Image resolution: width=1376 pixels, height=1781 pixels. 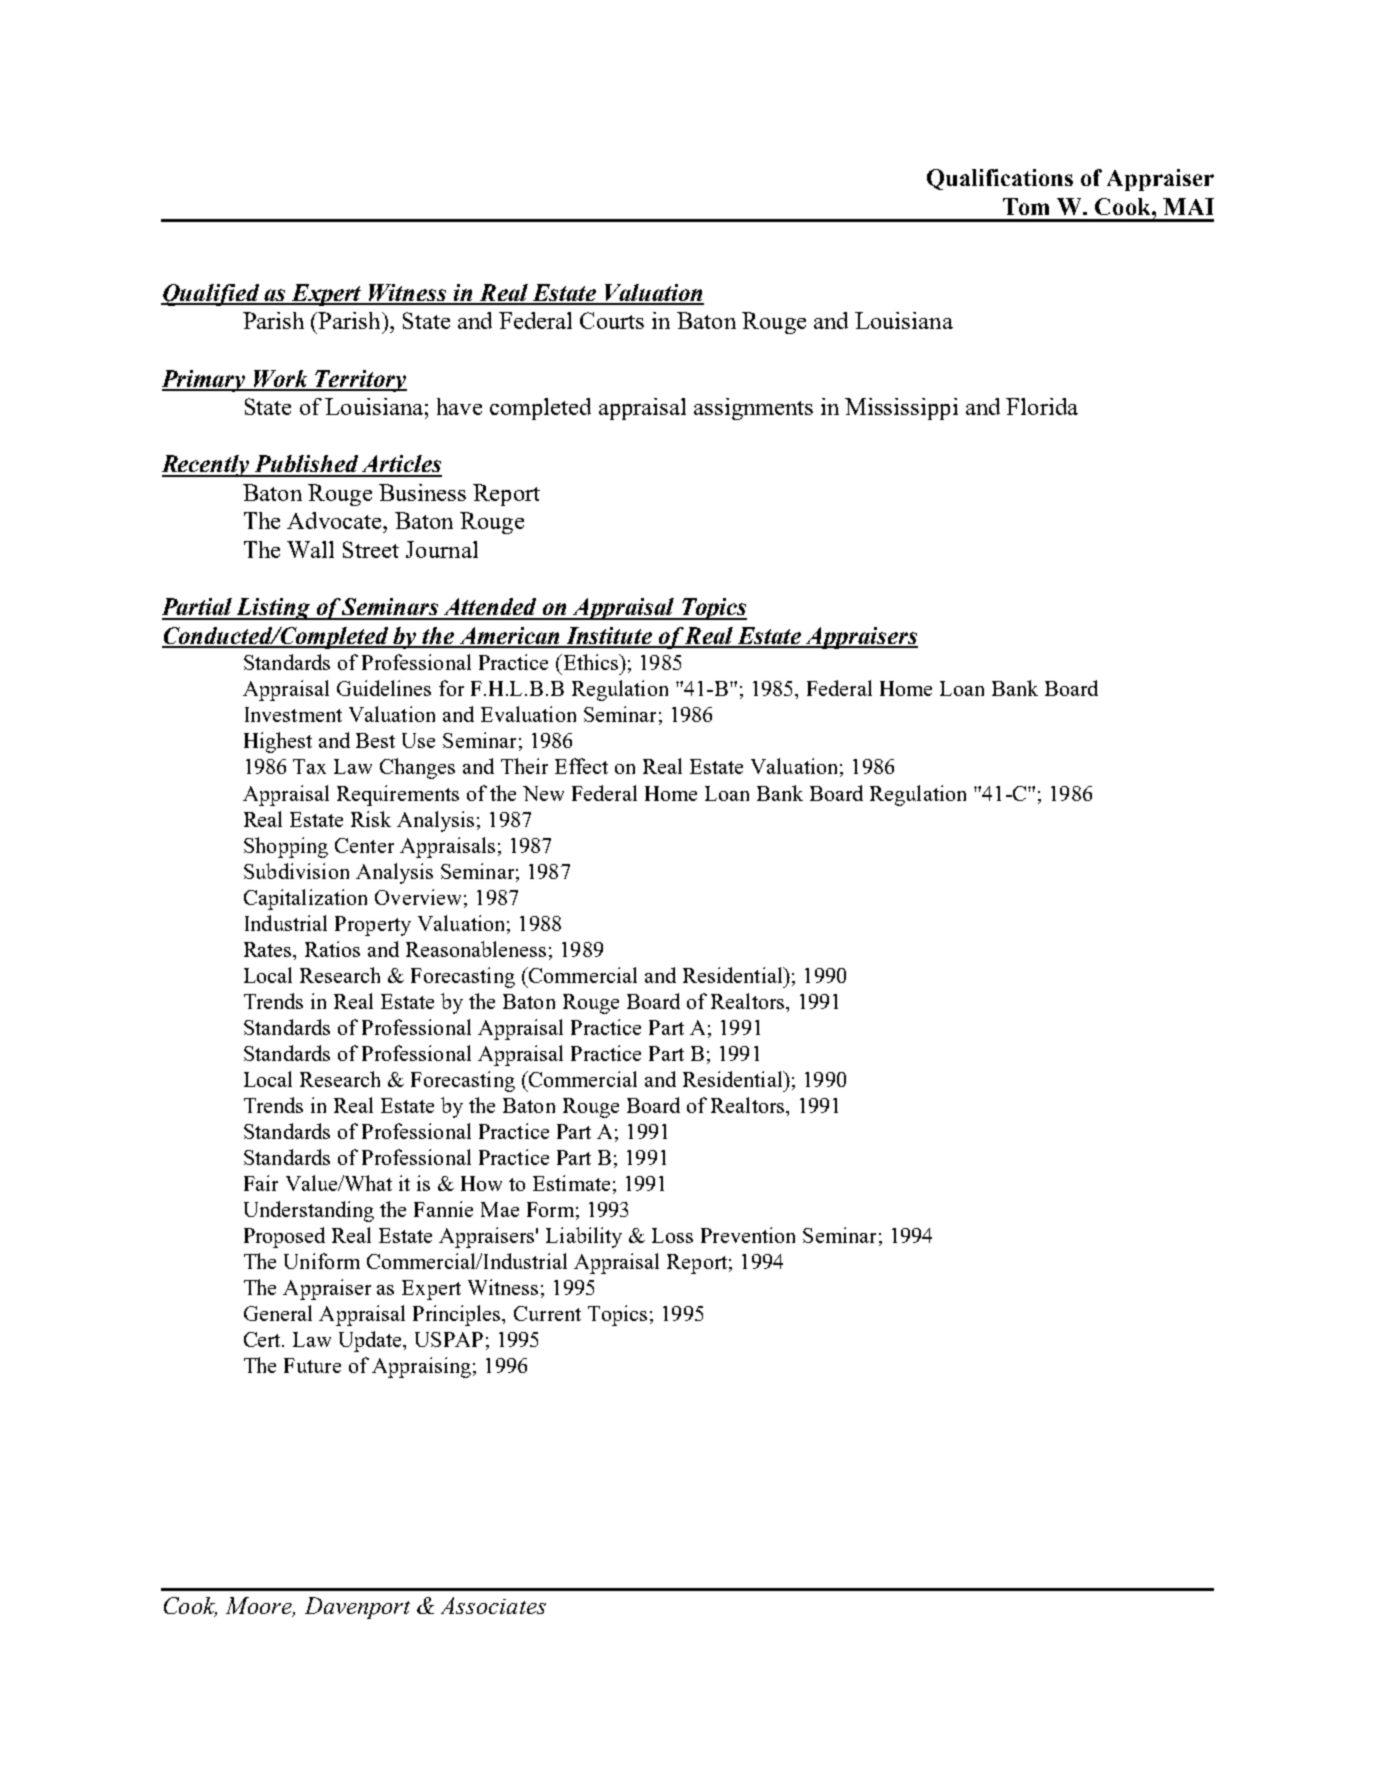 I want to click on Qualified, so click(x=211, y=295).
